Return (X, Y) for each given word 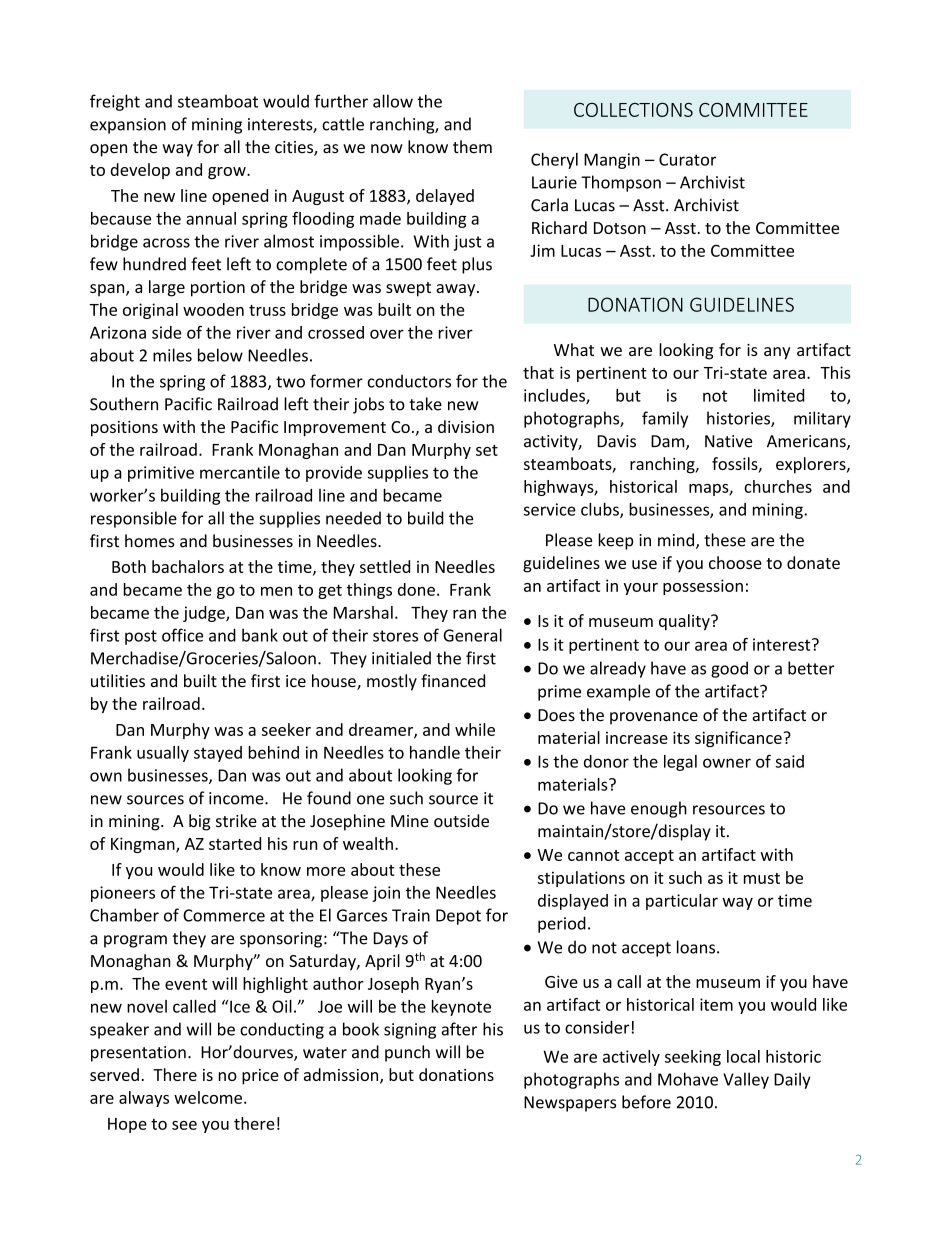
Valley (746, 1080)
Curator (687, 159)
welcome (208, 1097)
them (472, 147)
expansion (128, 126)
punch (407, 1053)
